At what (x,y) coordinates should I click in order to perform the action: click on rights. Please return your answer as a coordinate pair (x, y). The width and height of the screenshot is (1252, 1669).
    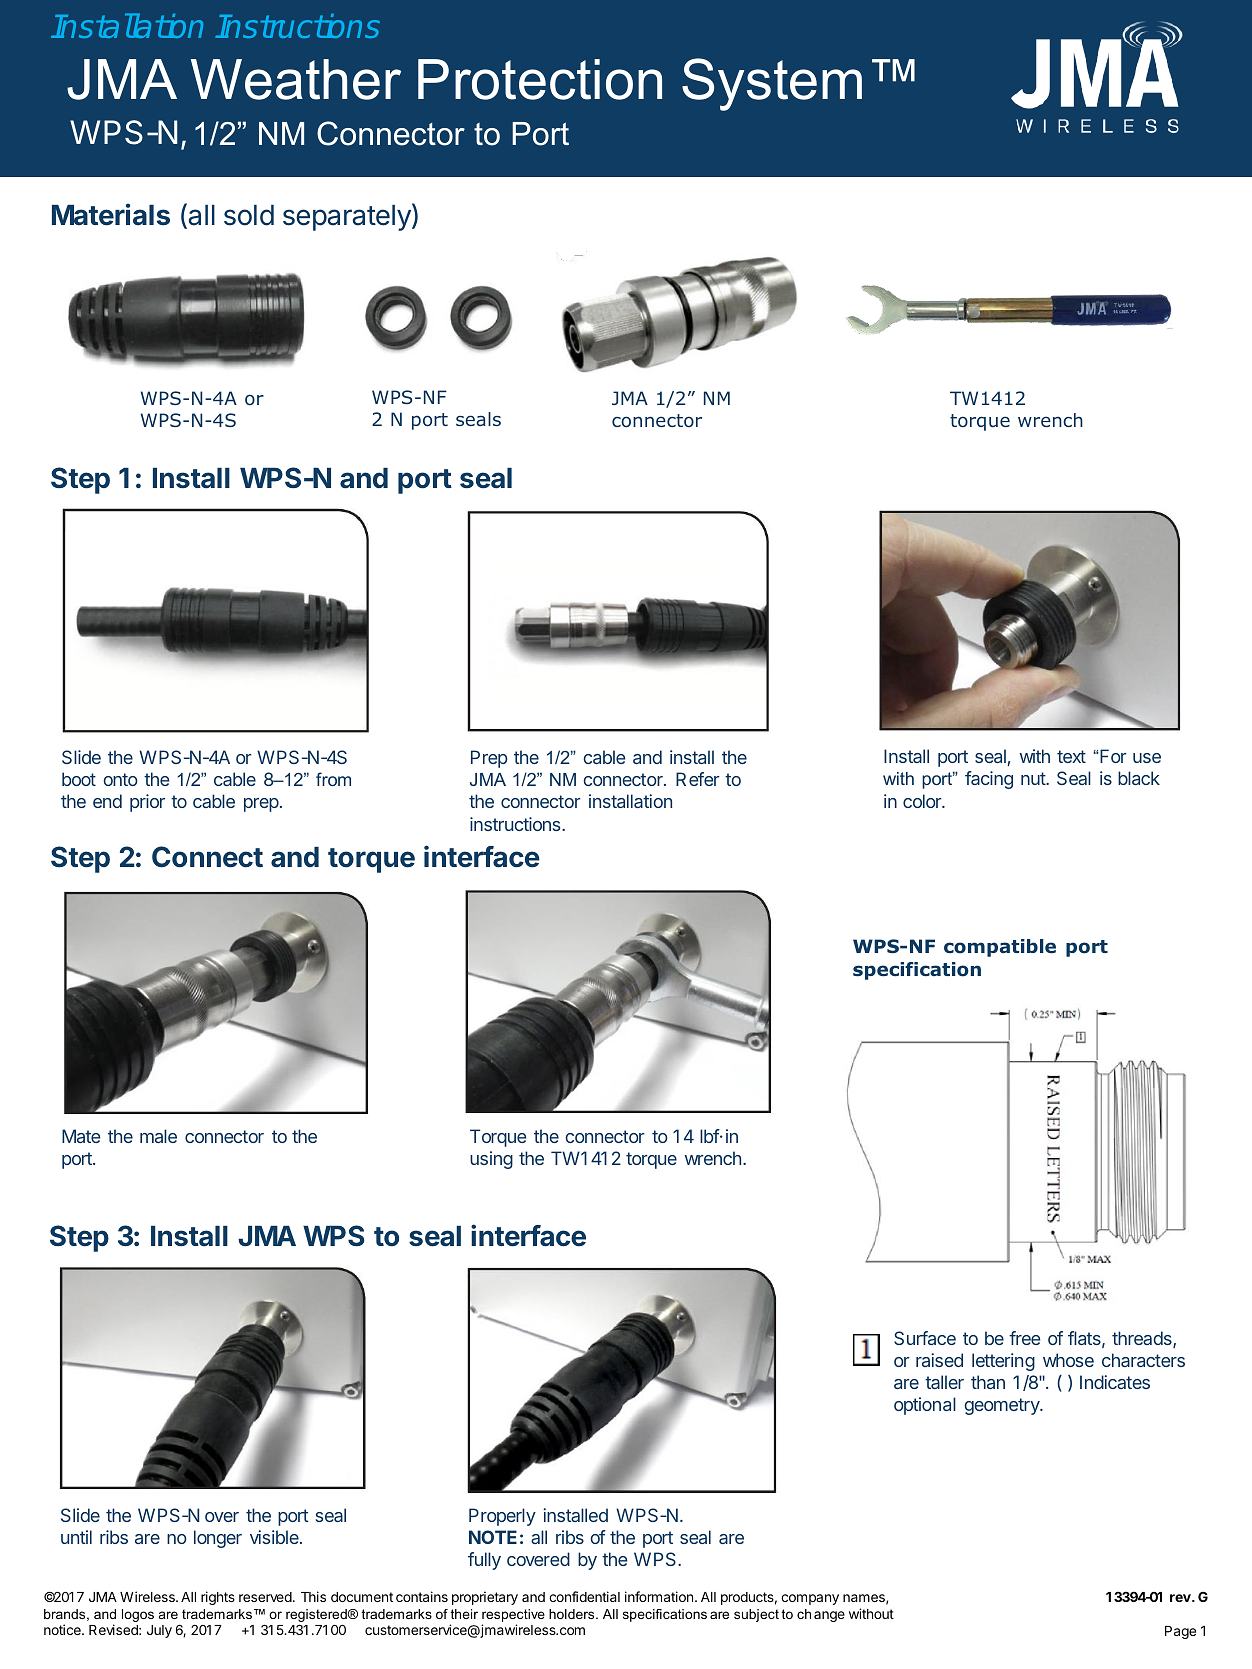
    Looking at the image, I should click on (218, 1598).
